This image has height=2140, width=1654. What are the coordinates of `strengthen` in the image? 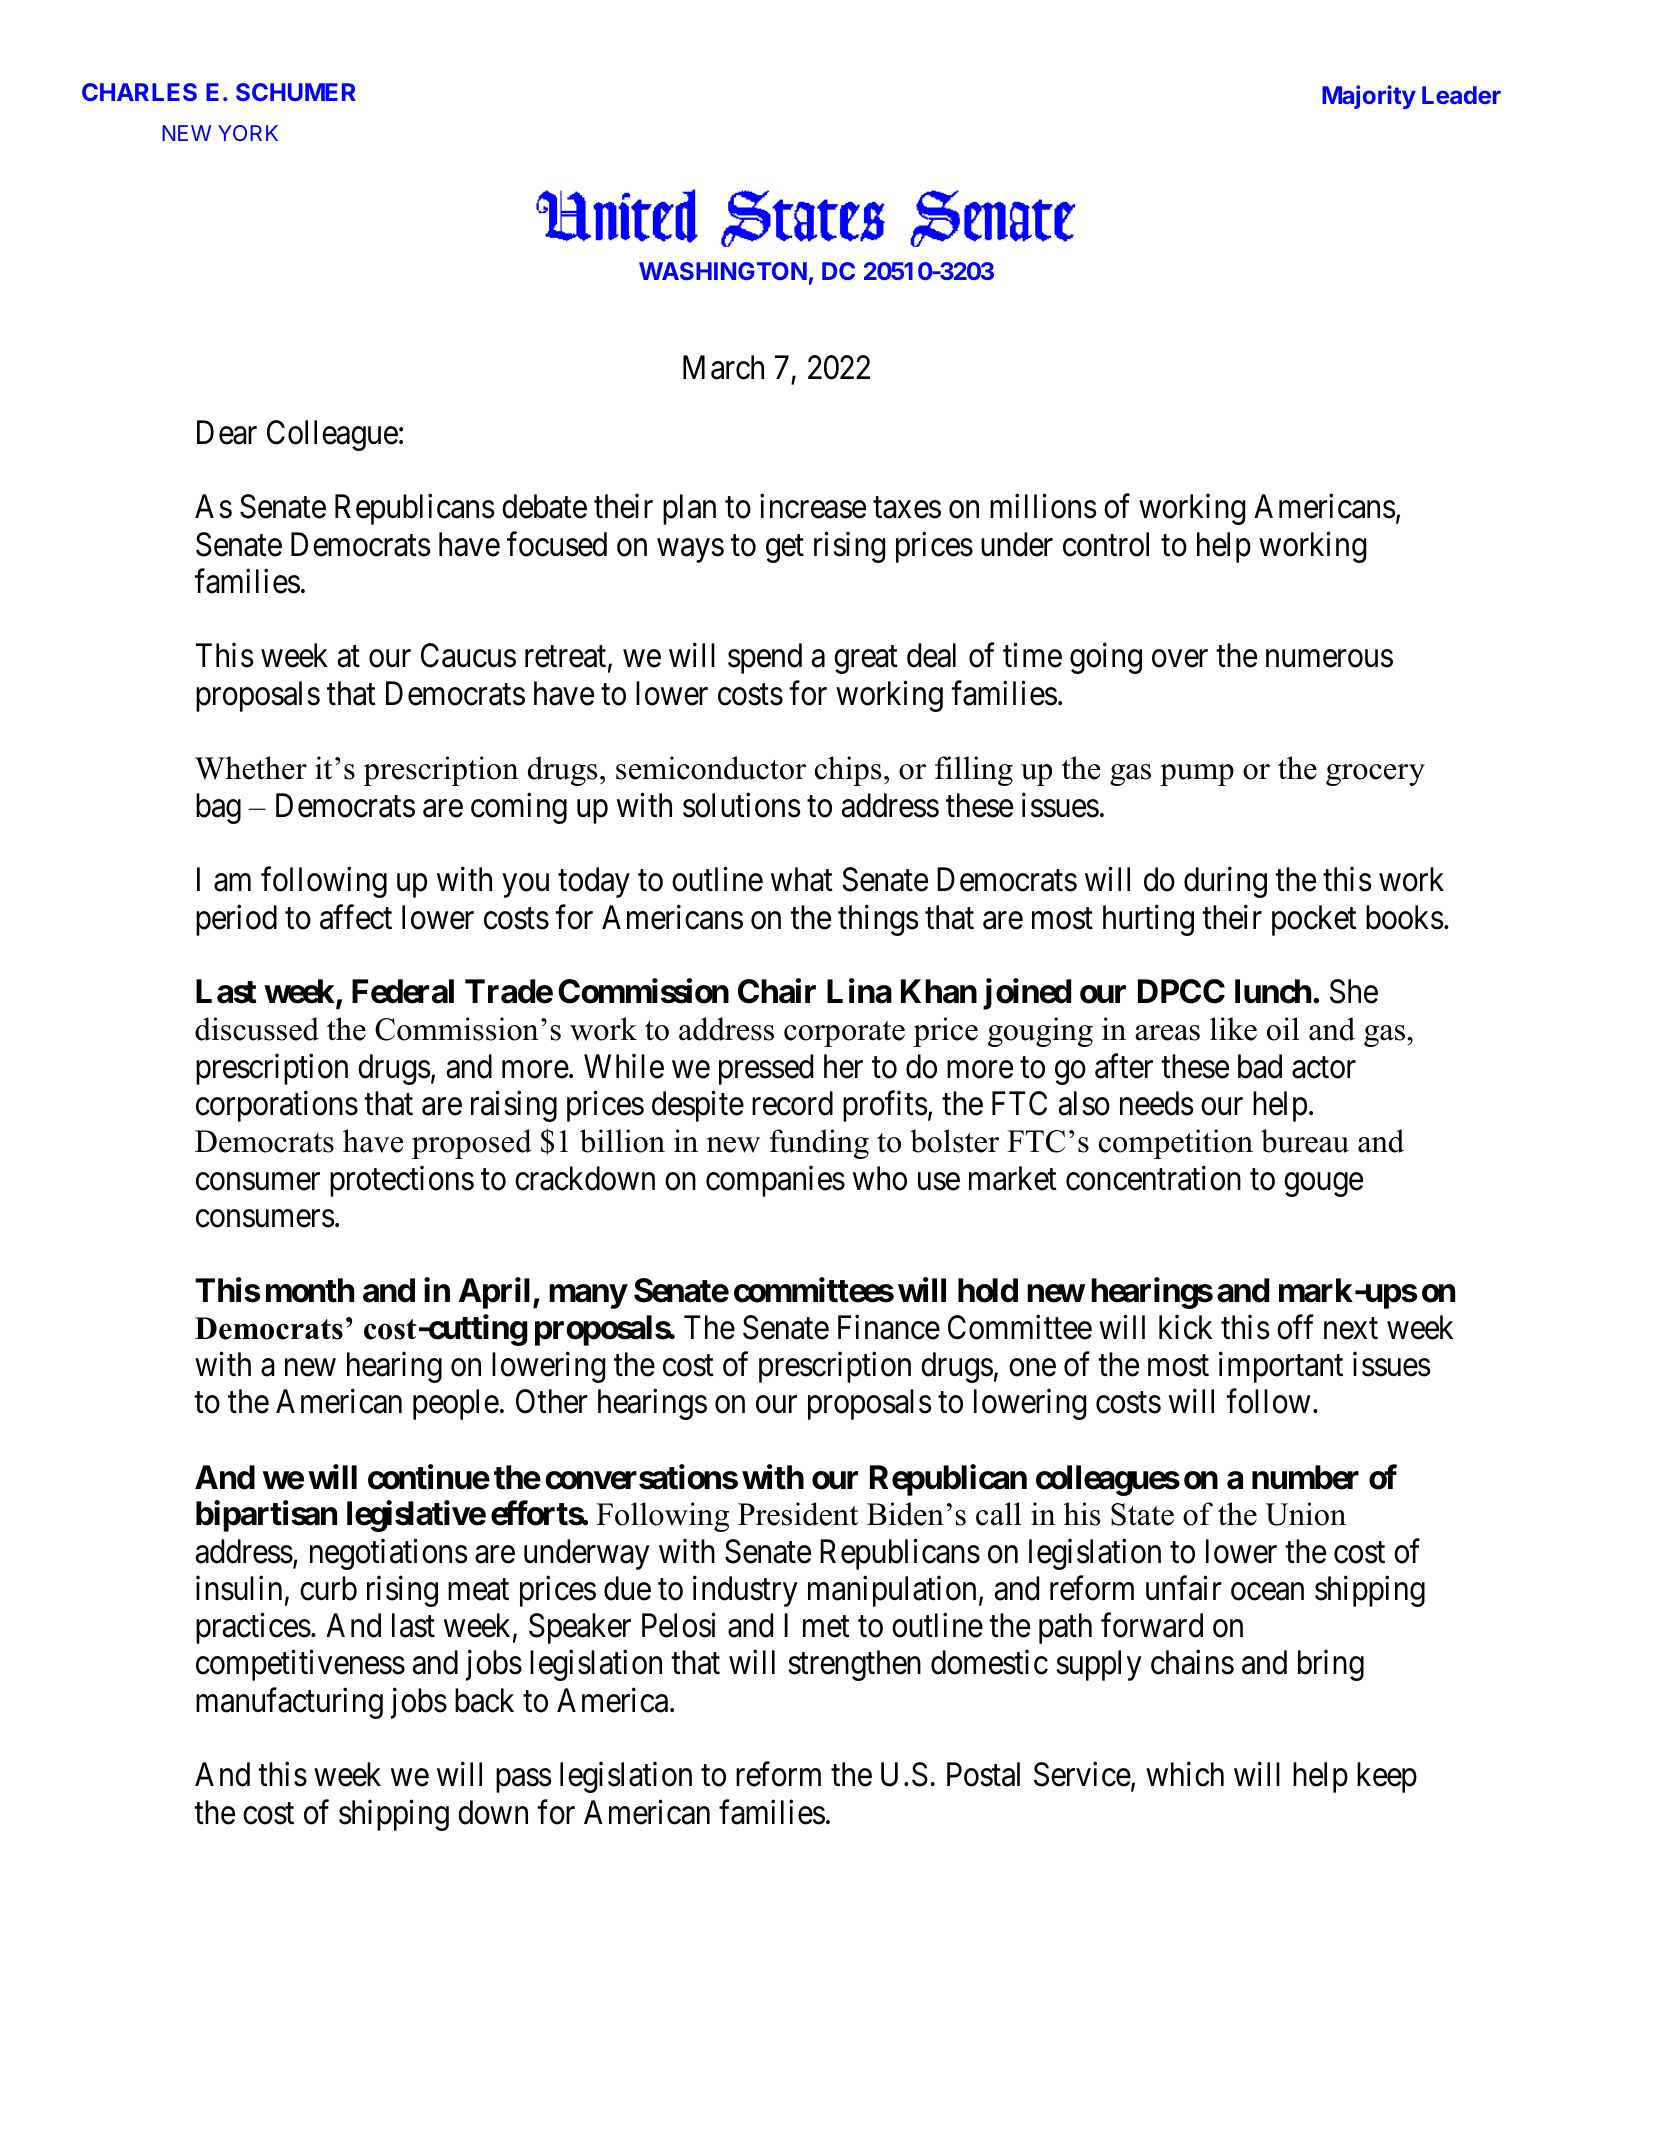 It's located at (854, 1665).
